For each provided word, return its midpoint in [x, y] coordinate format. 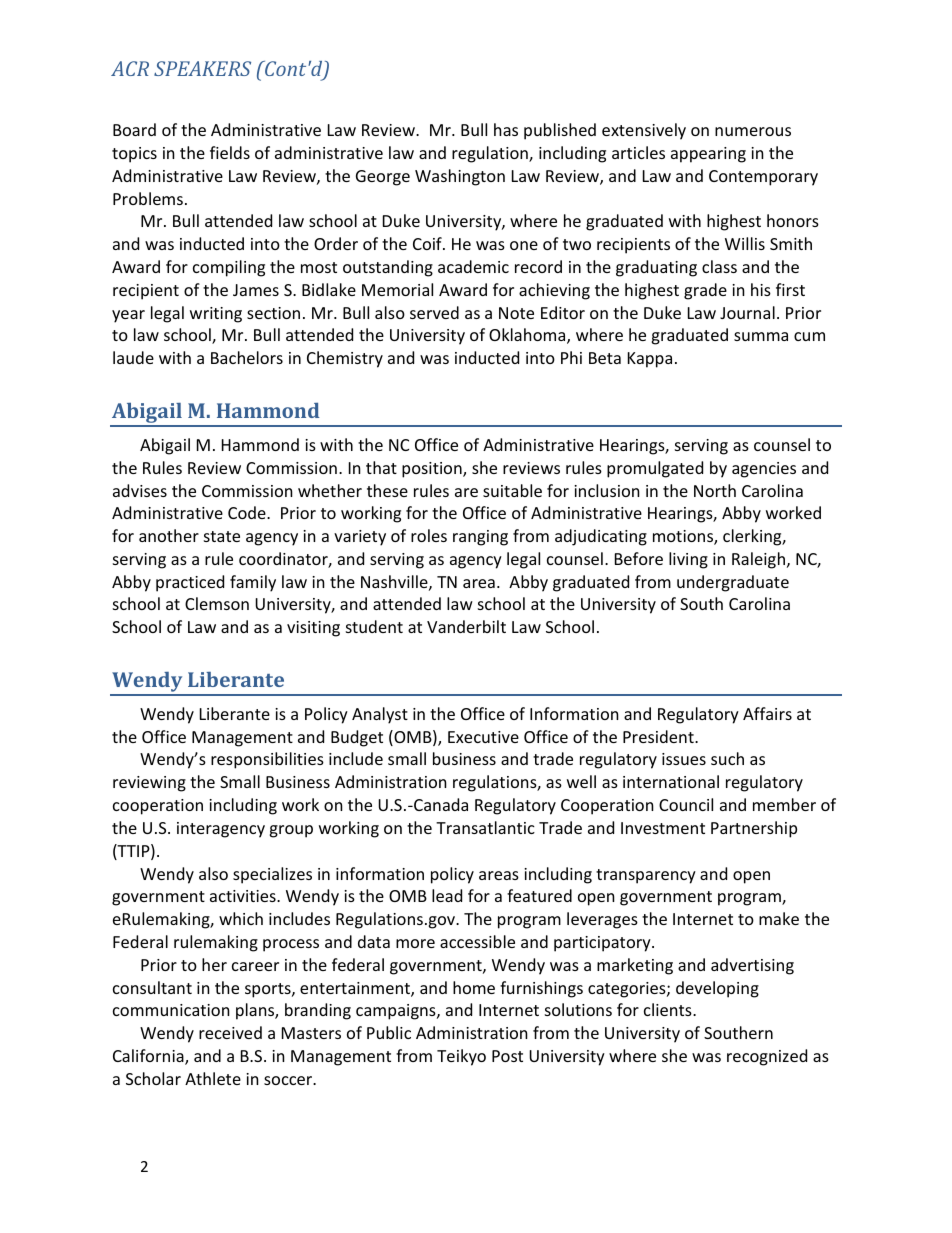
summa [761, 336]
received [230, 1032]
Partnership [754, 829]
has [506, 129]
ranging [480, 538]
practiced [190, 583]
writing [216, 315]
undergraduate [733, 583]
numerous [753, 131]
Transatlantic [485, 827]
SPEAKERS [202, 68]
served [434, 312]
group [291, 831]
